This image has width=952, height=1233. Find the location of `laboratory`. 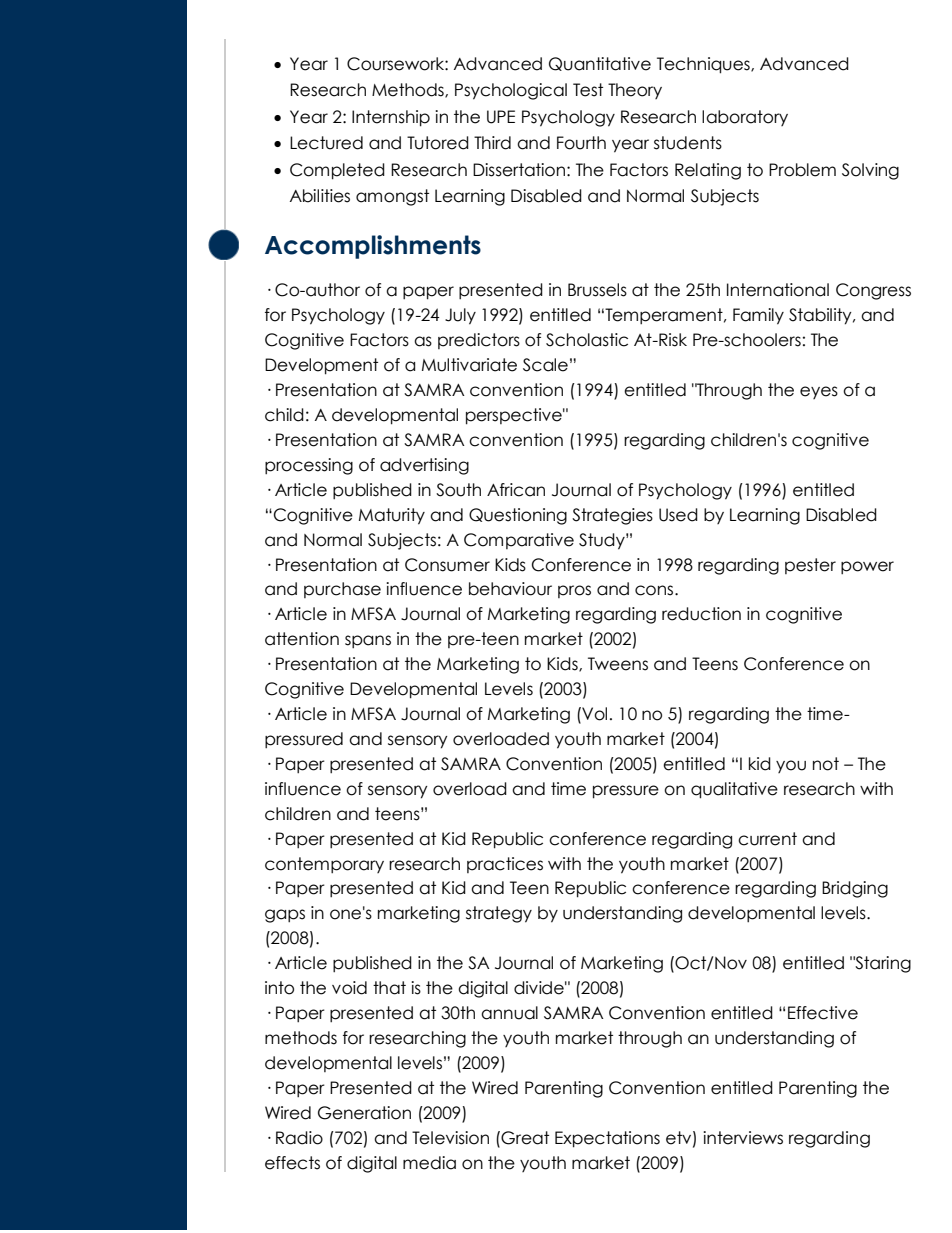

laboratory is located at coordinates (745, 118).
